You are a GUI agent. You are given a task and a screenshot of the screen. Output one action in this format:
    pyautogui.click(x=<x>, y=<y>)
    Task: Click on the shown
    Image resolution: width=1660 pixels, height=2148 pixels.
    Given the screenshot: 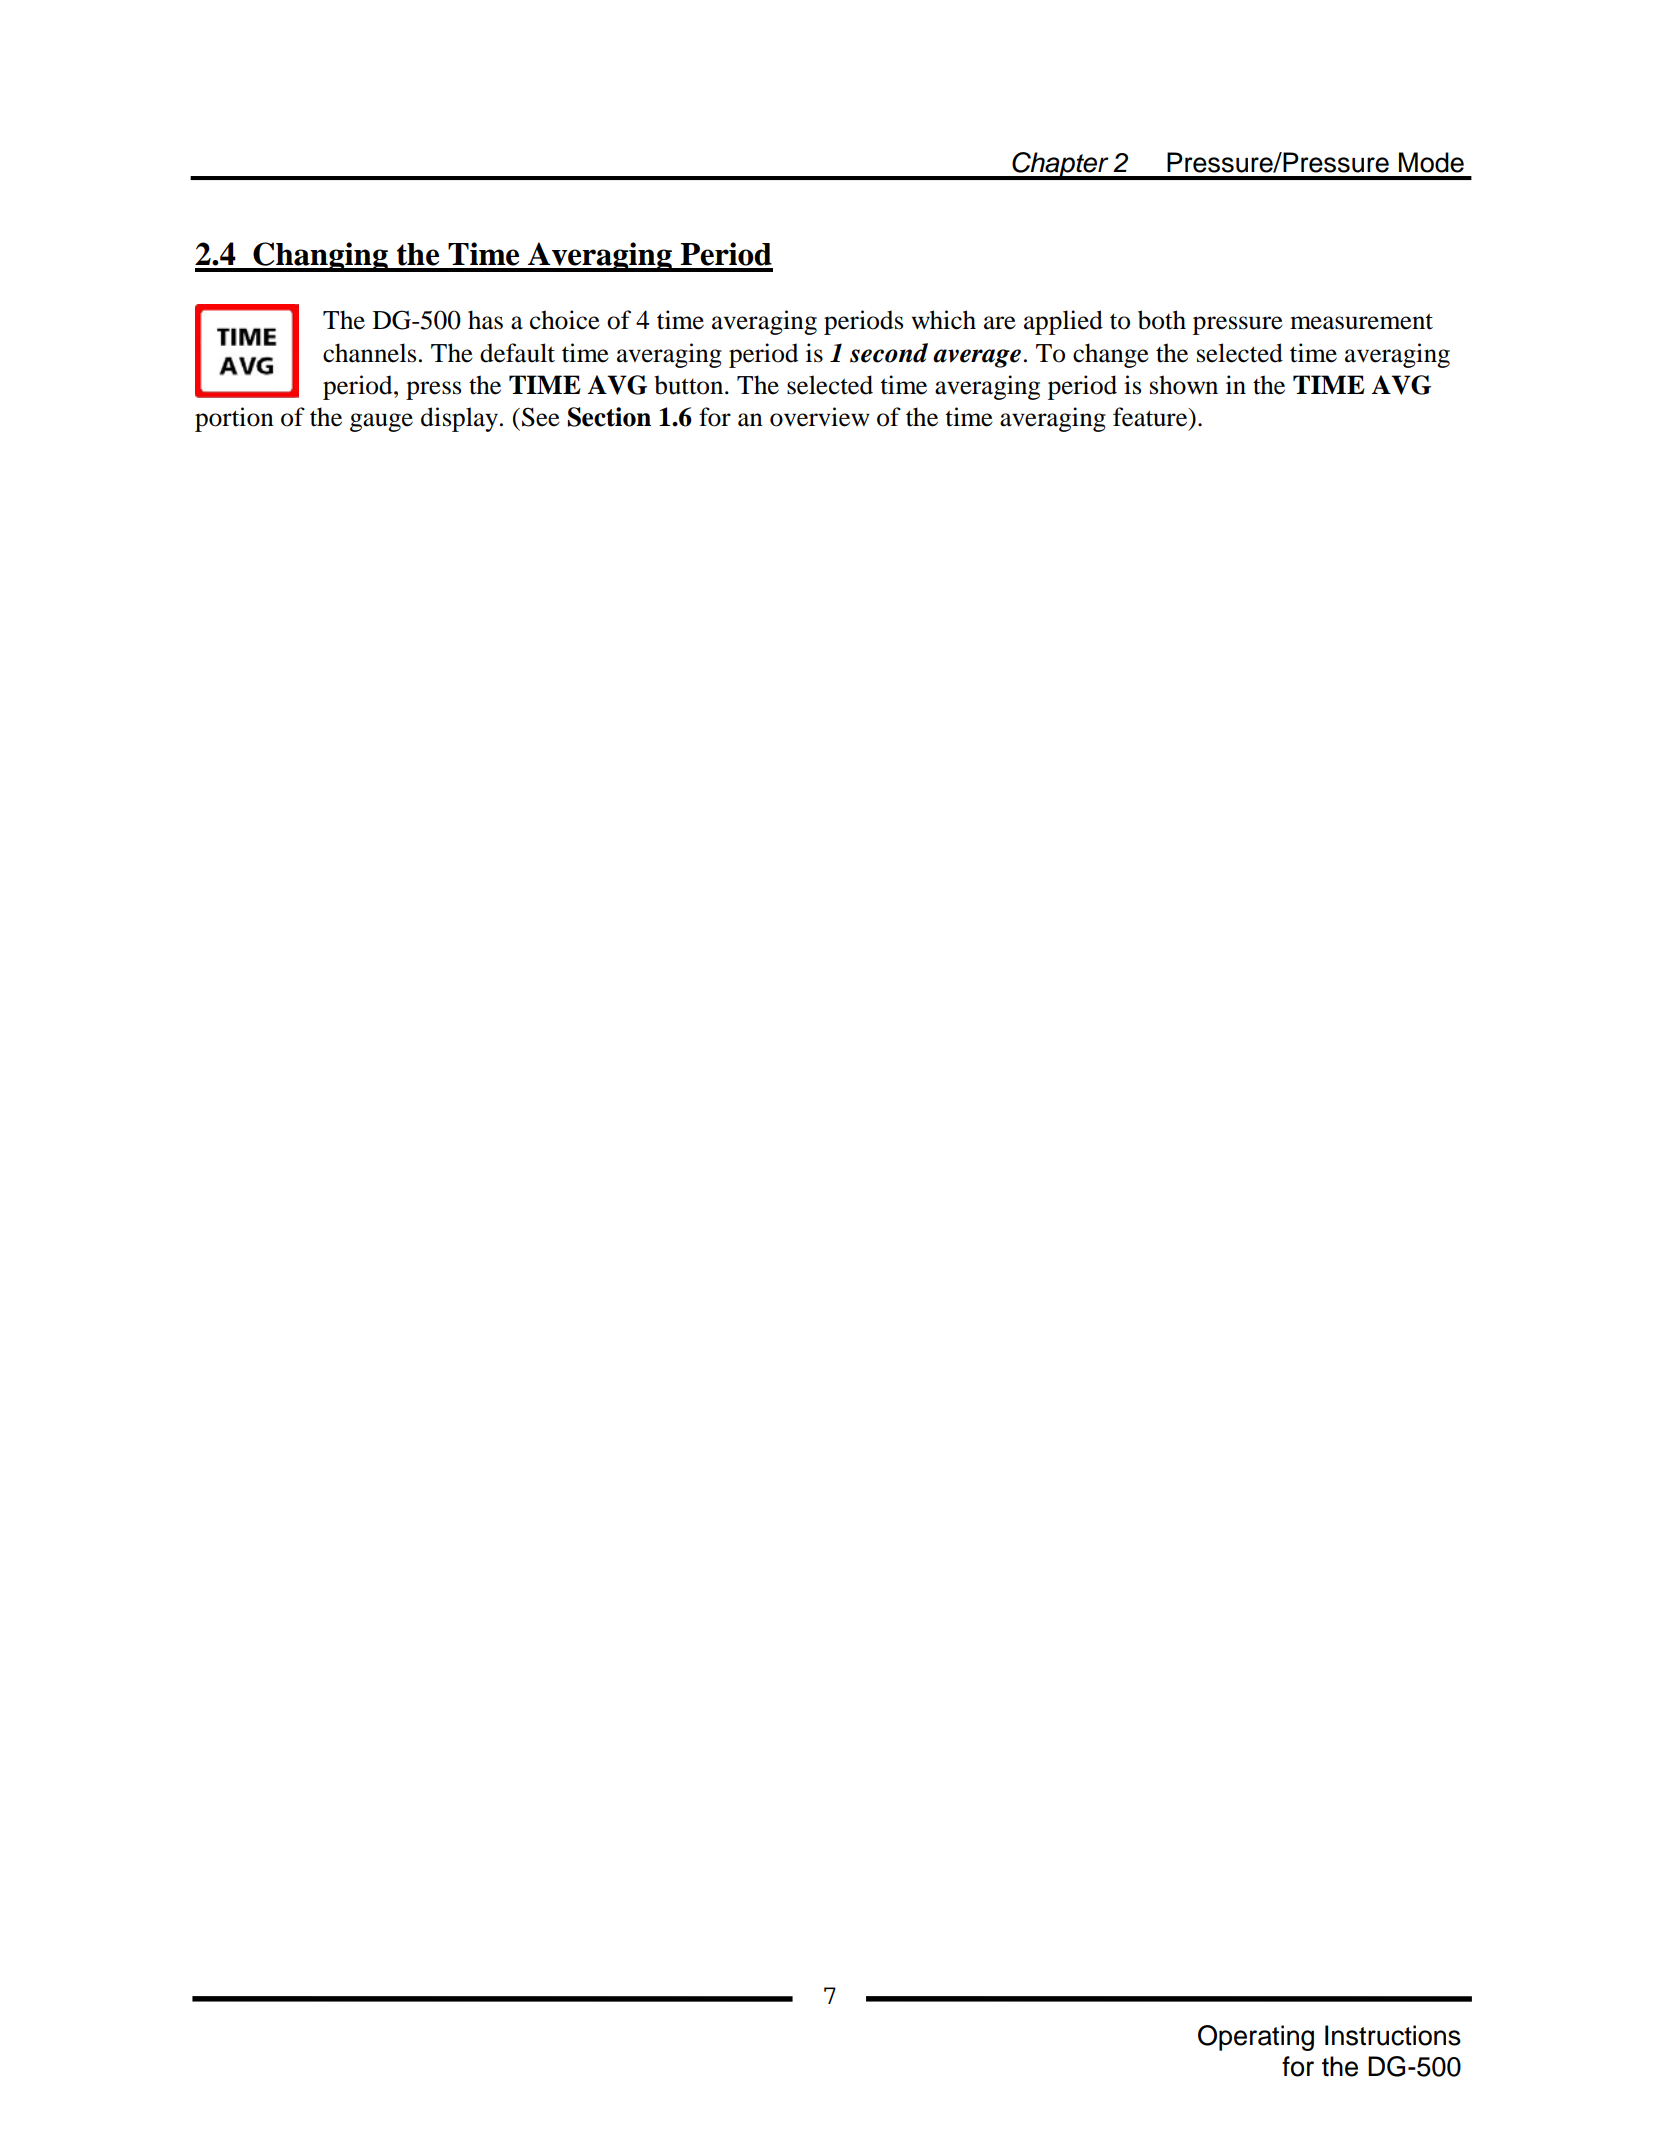 What is the action you would take?
    pyautogui.click(x=1184, y=385)
